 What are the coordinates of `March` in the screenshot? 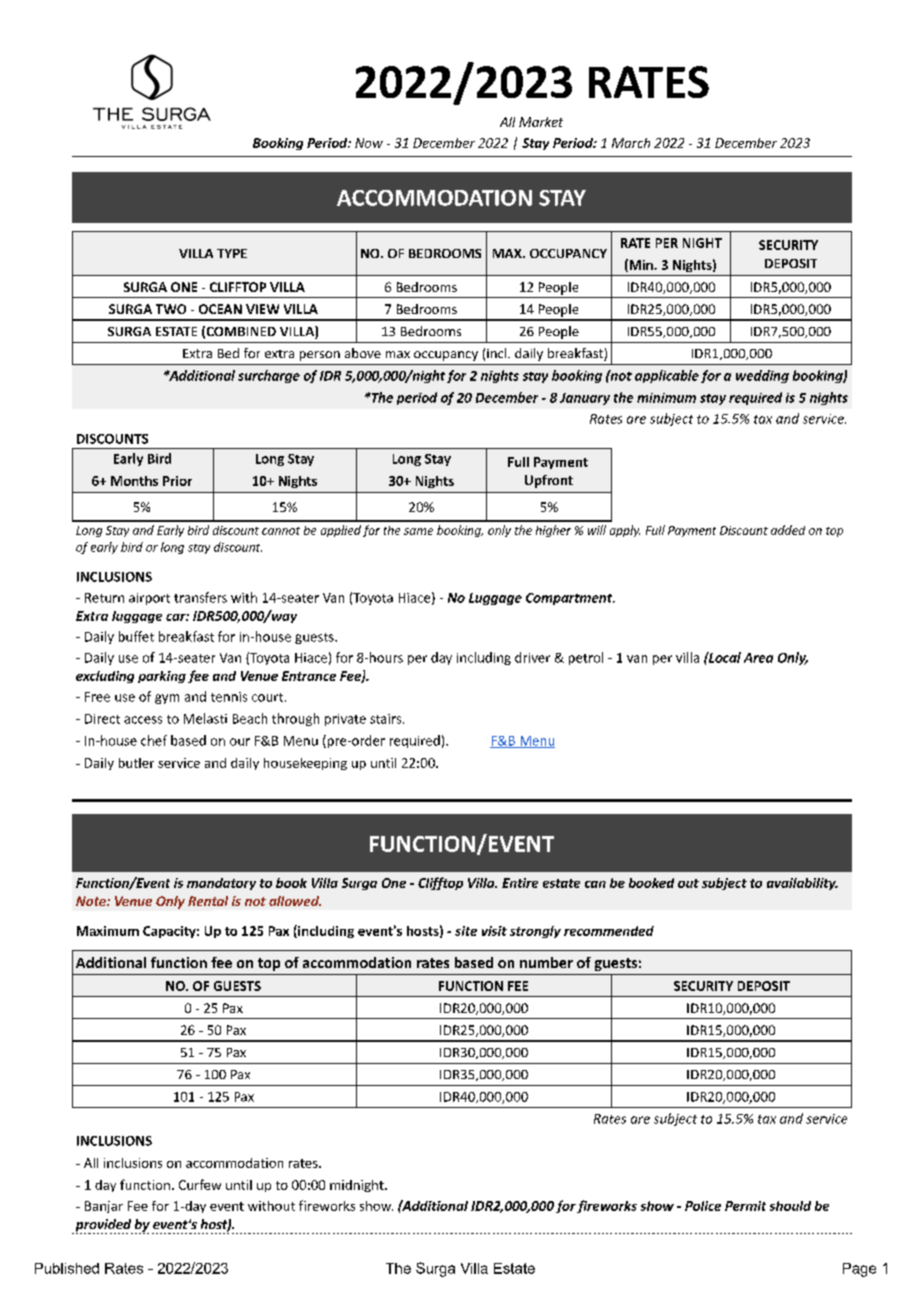 It's located at (631, 143).
